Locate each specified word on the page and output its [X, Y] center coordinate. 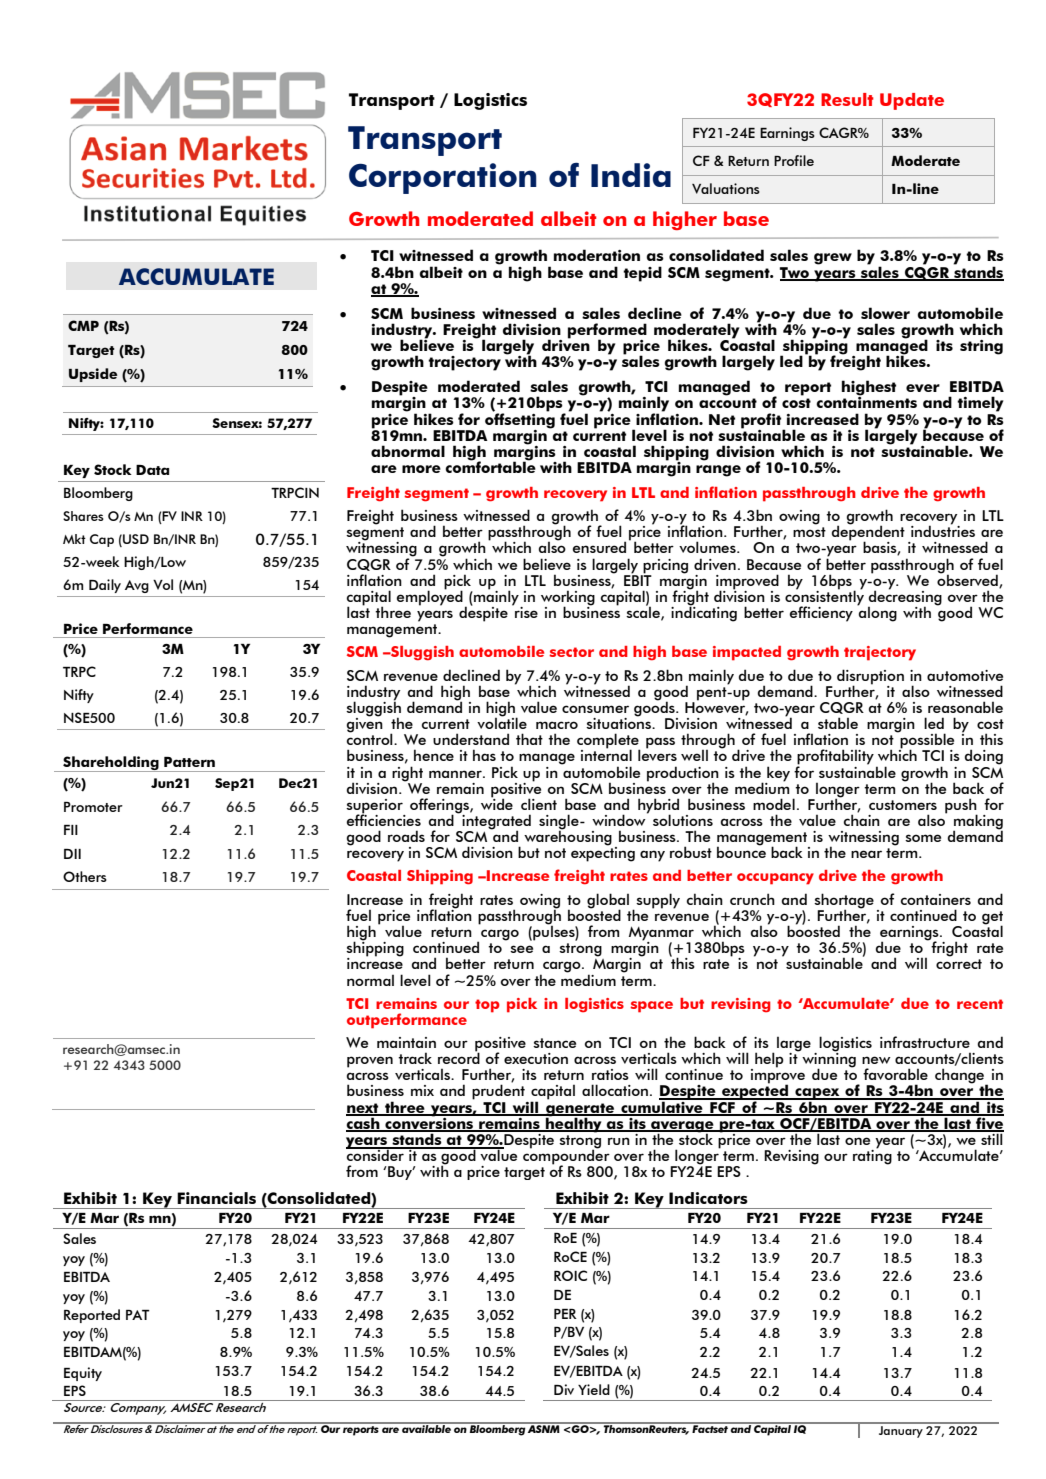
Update [912, 101]
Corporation [443, 178]
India [631, 175]
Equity [83, 1374]
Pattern [189, 762]
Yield [594, 1389]
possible [926, 741]
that [529, 739]
